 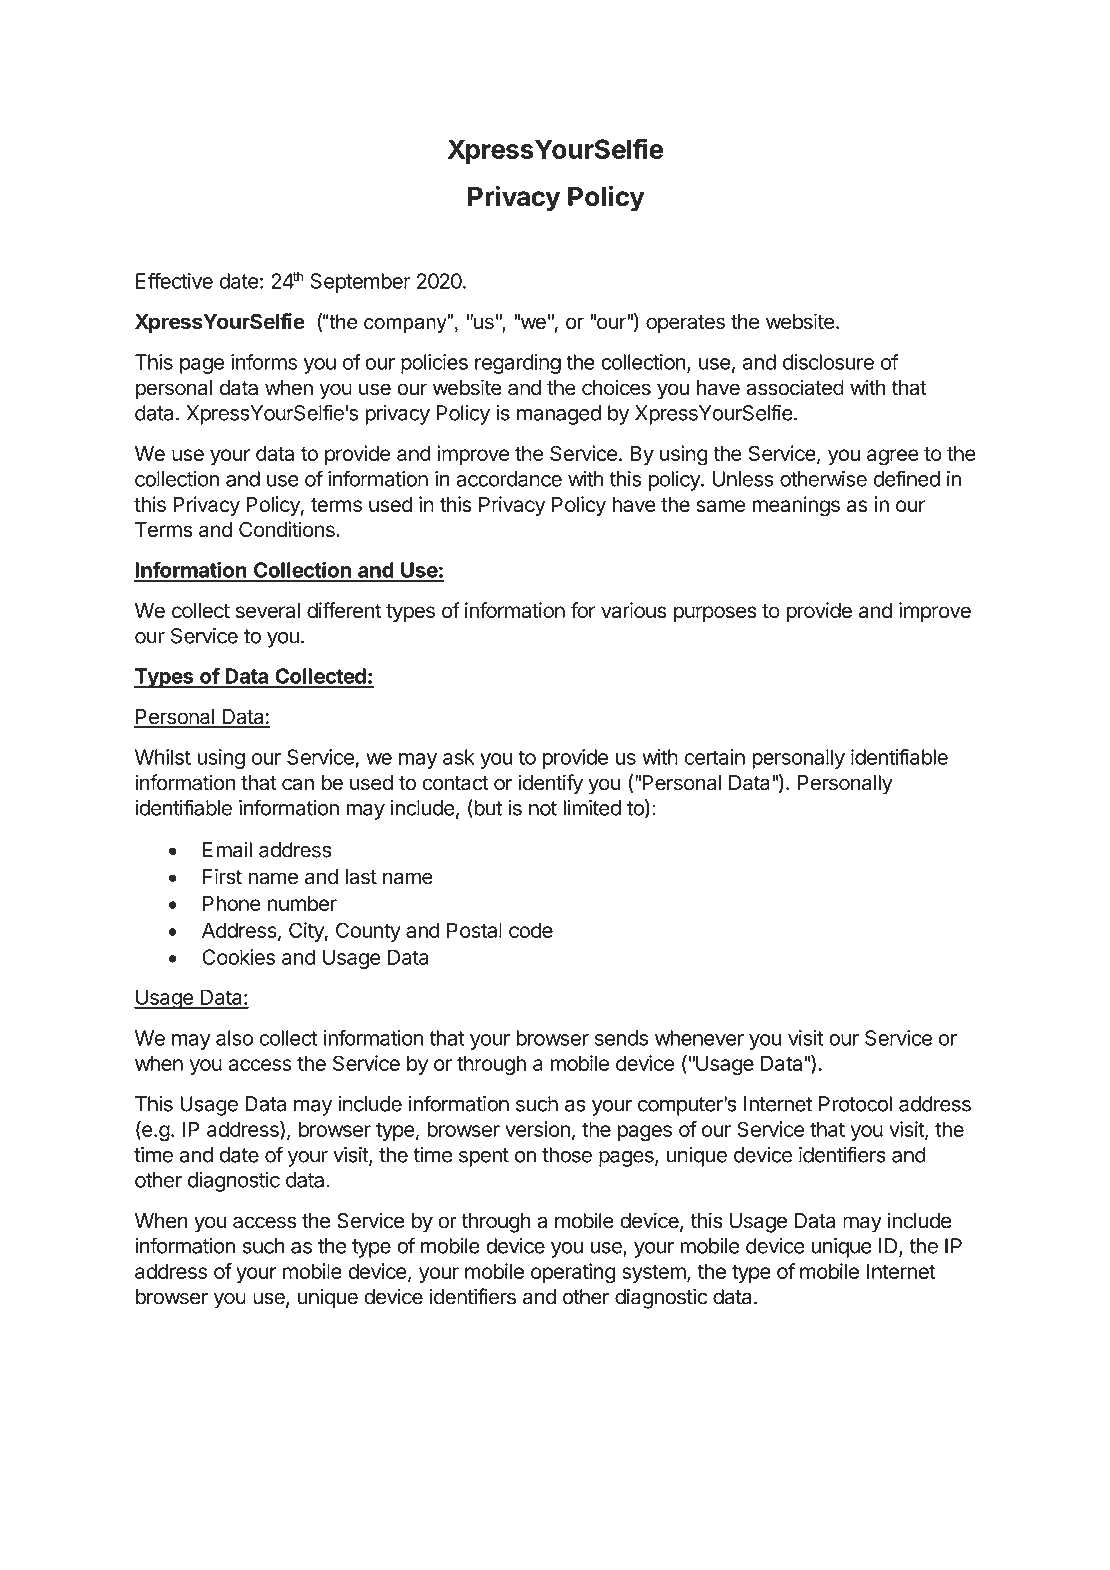 What do you see at coordinates (238, 957) in the document?
I see `Cookies` at bounding box center [238, 957].
